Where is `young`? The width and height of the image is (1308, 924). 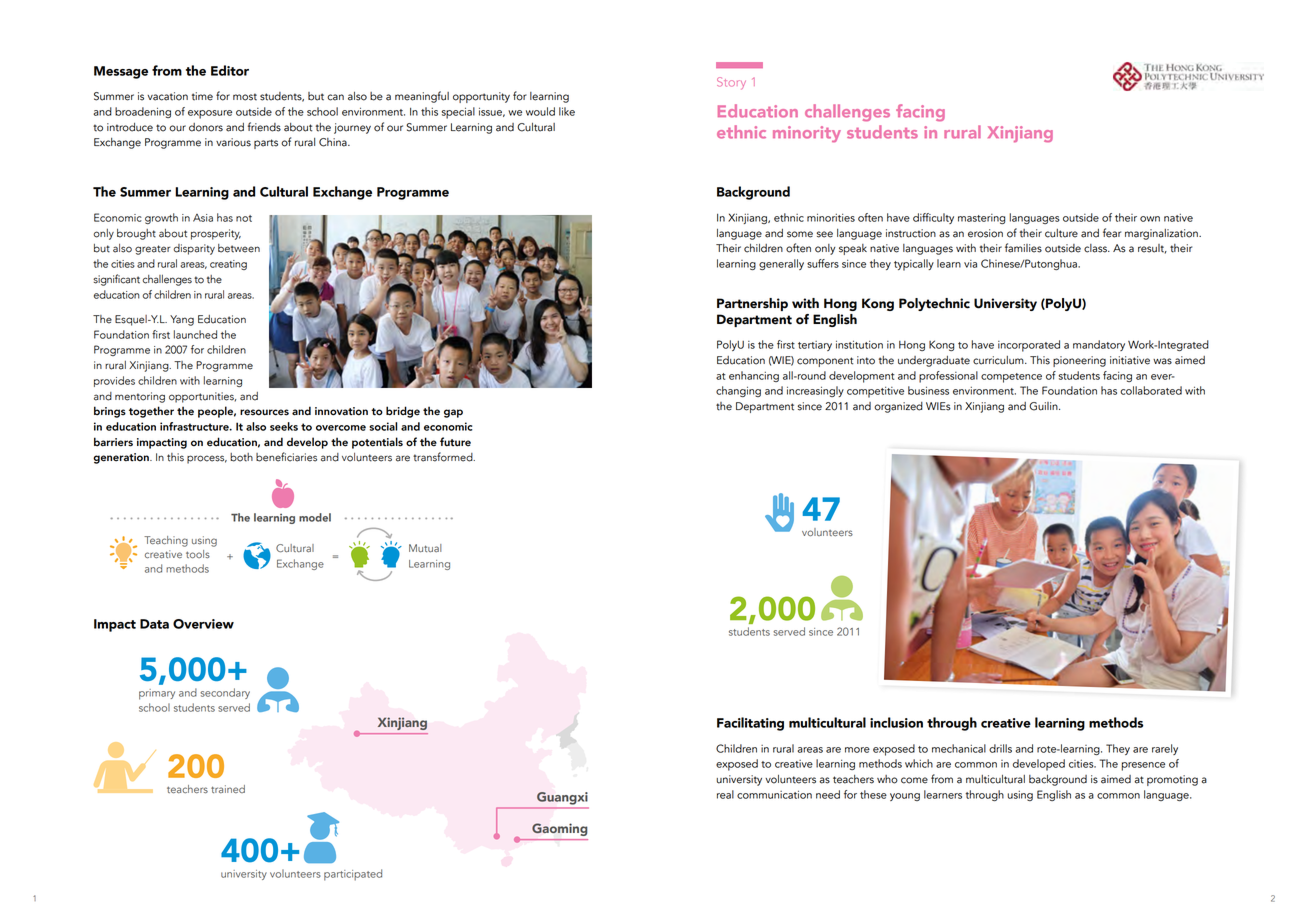
young is located at coordinates (905, 797).
